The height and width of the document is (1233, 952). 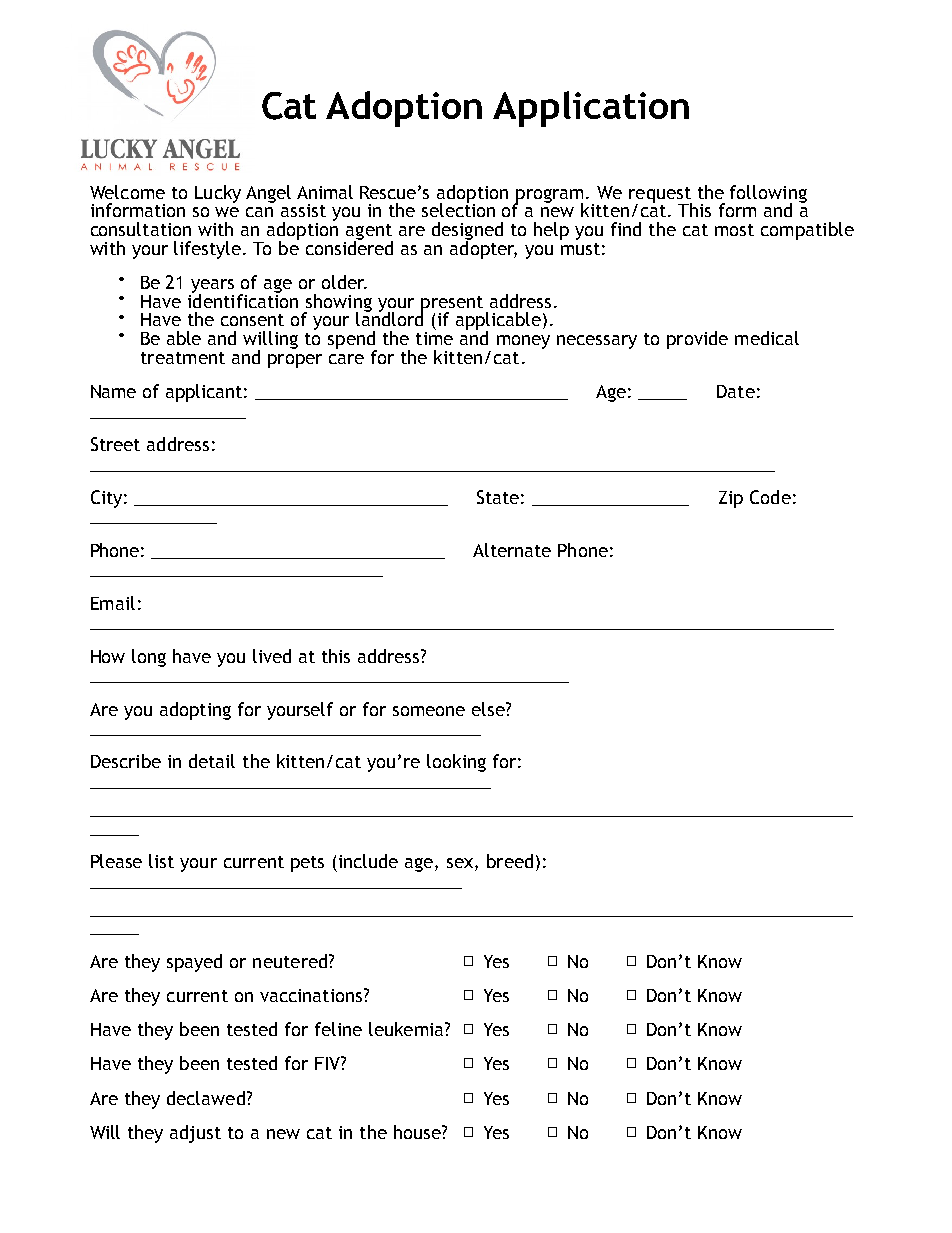 I want to click on Alternate, so click(x=512, y=550).
